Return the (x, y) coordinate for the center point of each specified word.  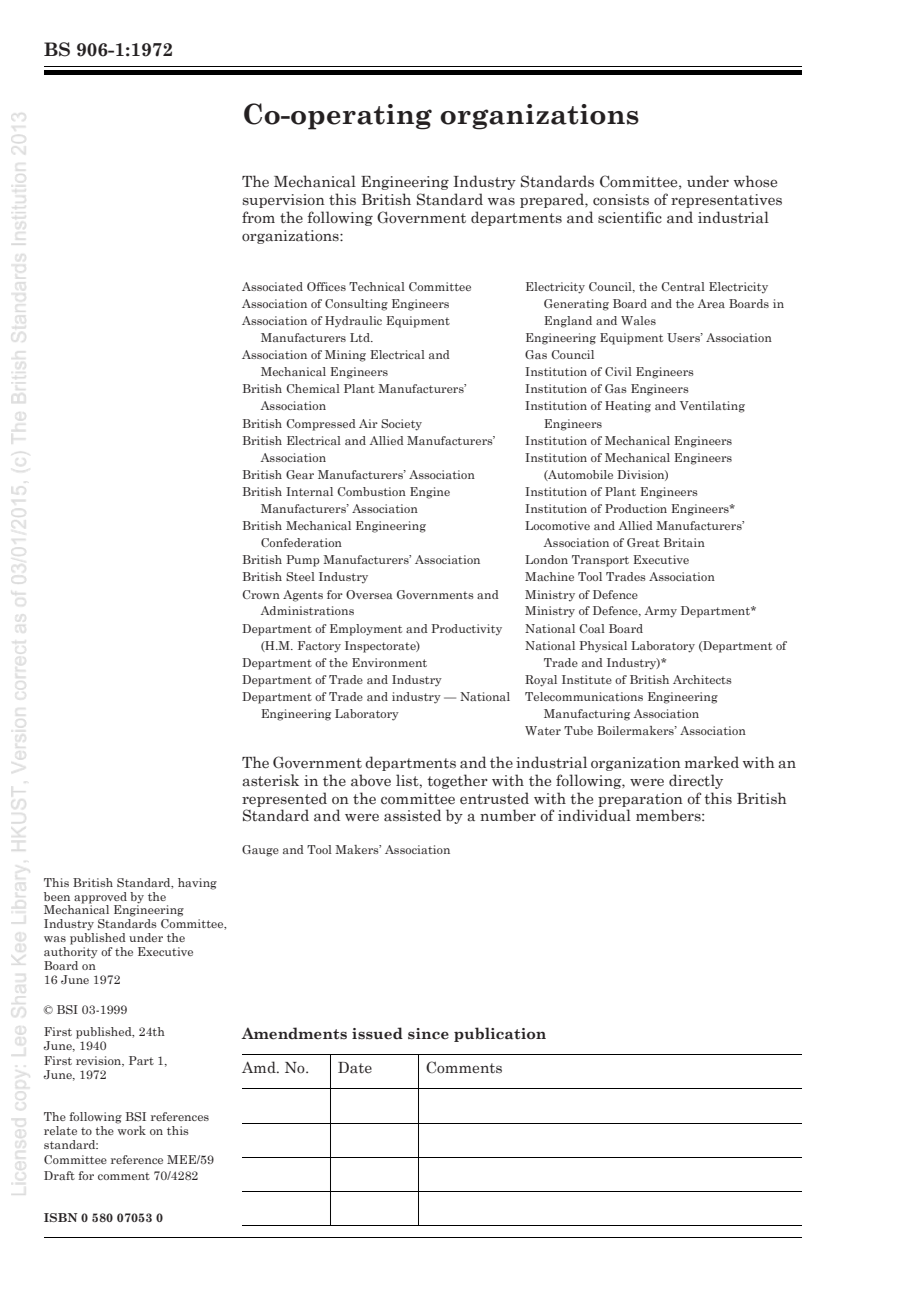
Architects (702, 679)
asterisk (270, 780)
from (258, 217)
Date (355, 1068)
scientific (630, 217)
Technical (377, 286)
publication (500, 1034)
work (132, 1130)
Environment (389, 662)
